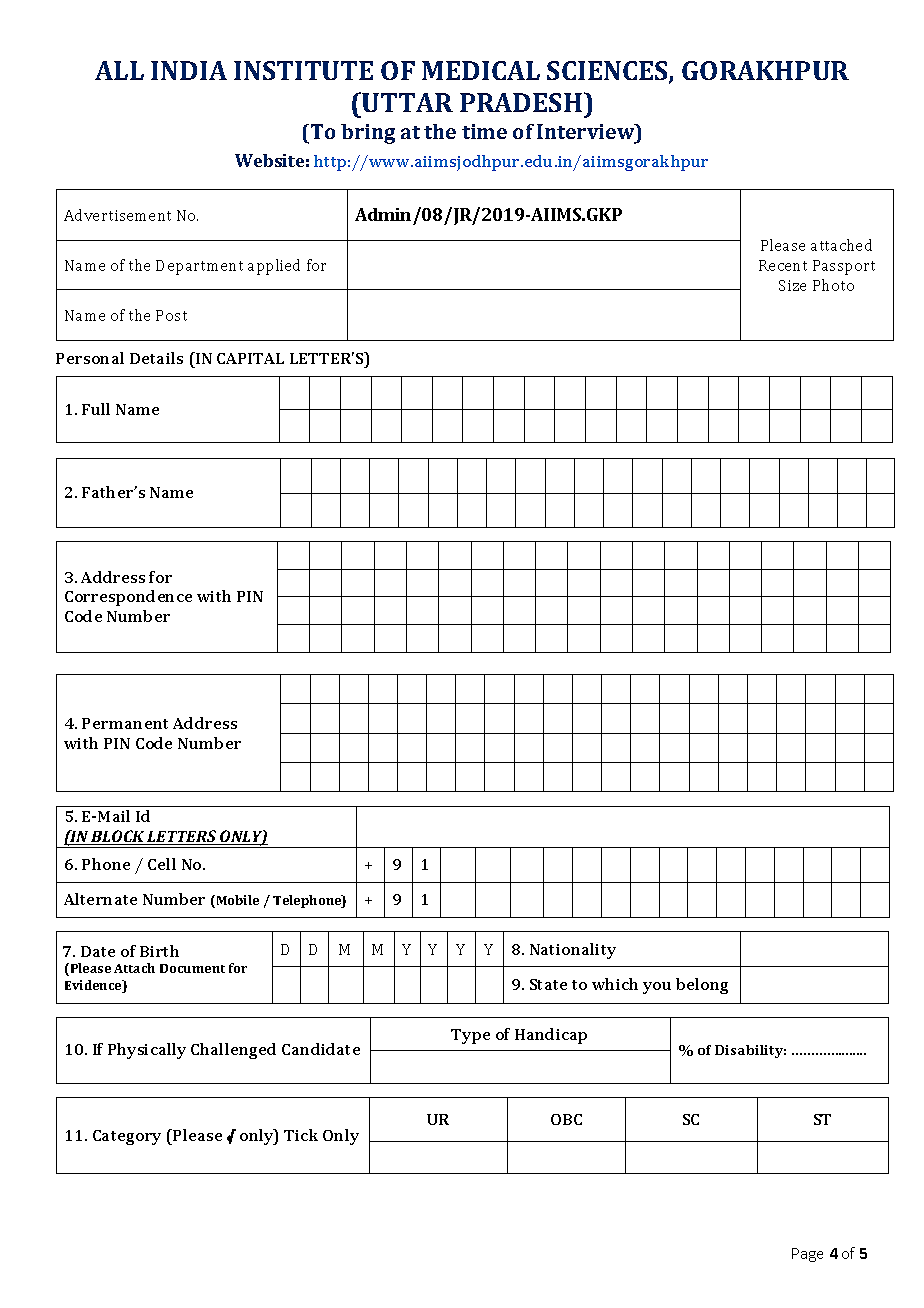 The image size is (924, 1308). I want to click on Tick, so click(301, 1135).
